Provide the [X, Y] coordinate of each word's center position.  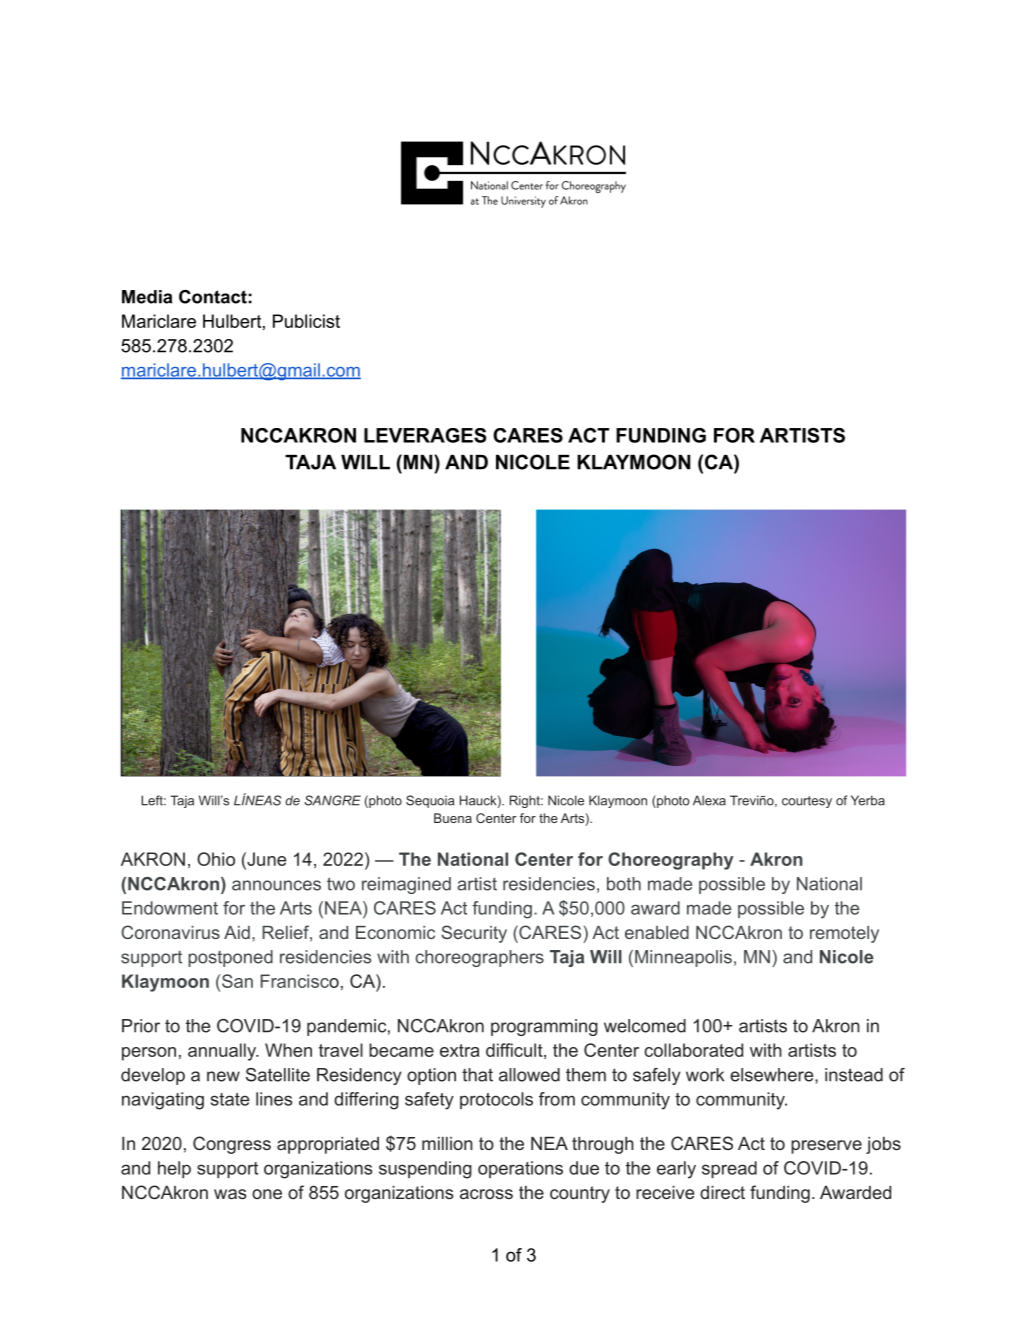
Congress [232, 1145]
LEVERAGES [425, 435]
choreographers [479, 958]
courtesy [807, 802]
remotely [844, 934]
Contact [213, 297]
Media [147, 297]
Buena [453, 818]
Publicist [306, 321]
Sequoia [430, 801]
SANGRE [332, 800]
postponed [230, 958]
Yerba [868, 800]
